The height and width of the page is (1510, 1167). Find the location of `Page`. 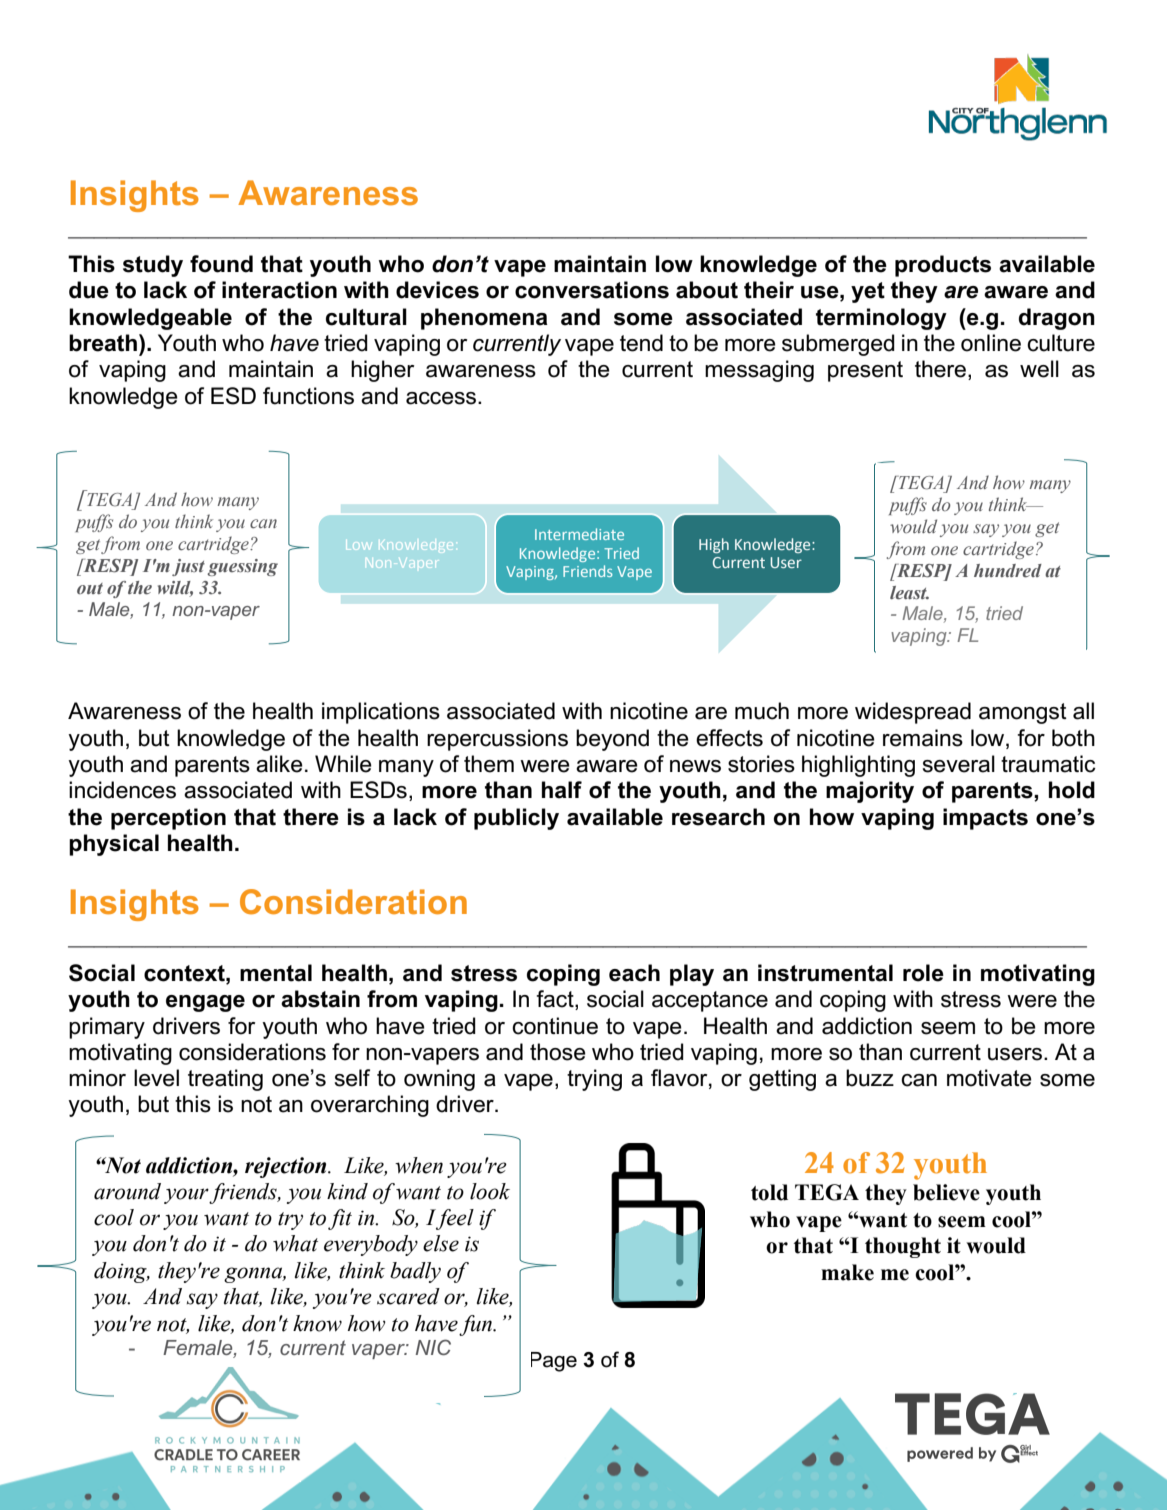

Page is located at coordinates (554, 1362).
